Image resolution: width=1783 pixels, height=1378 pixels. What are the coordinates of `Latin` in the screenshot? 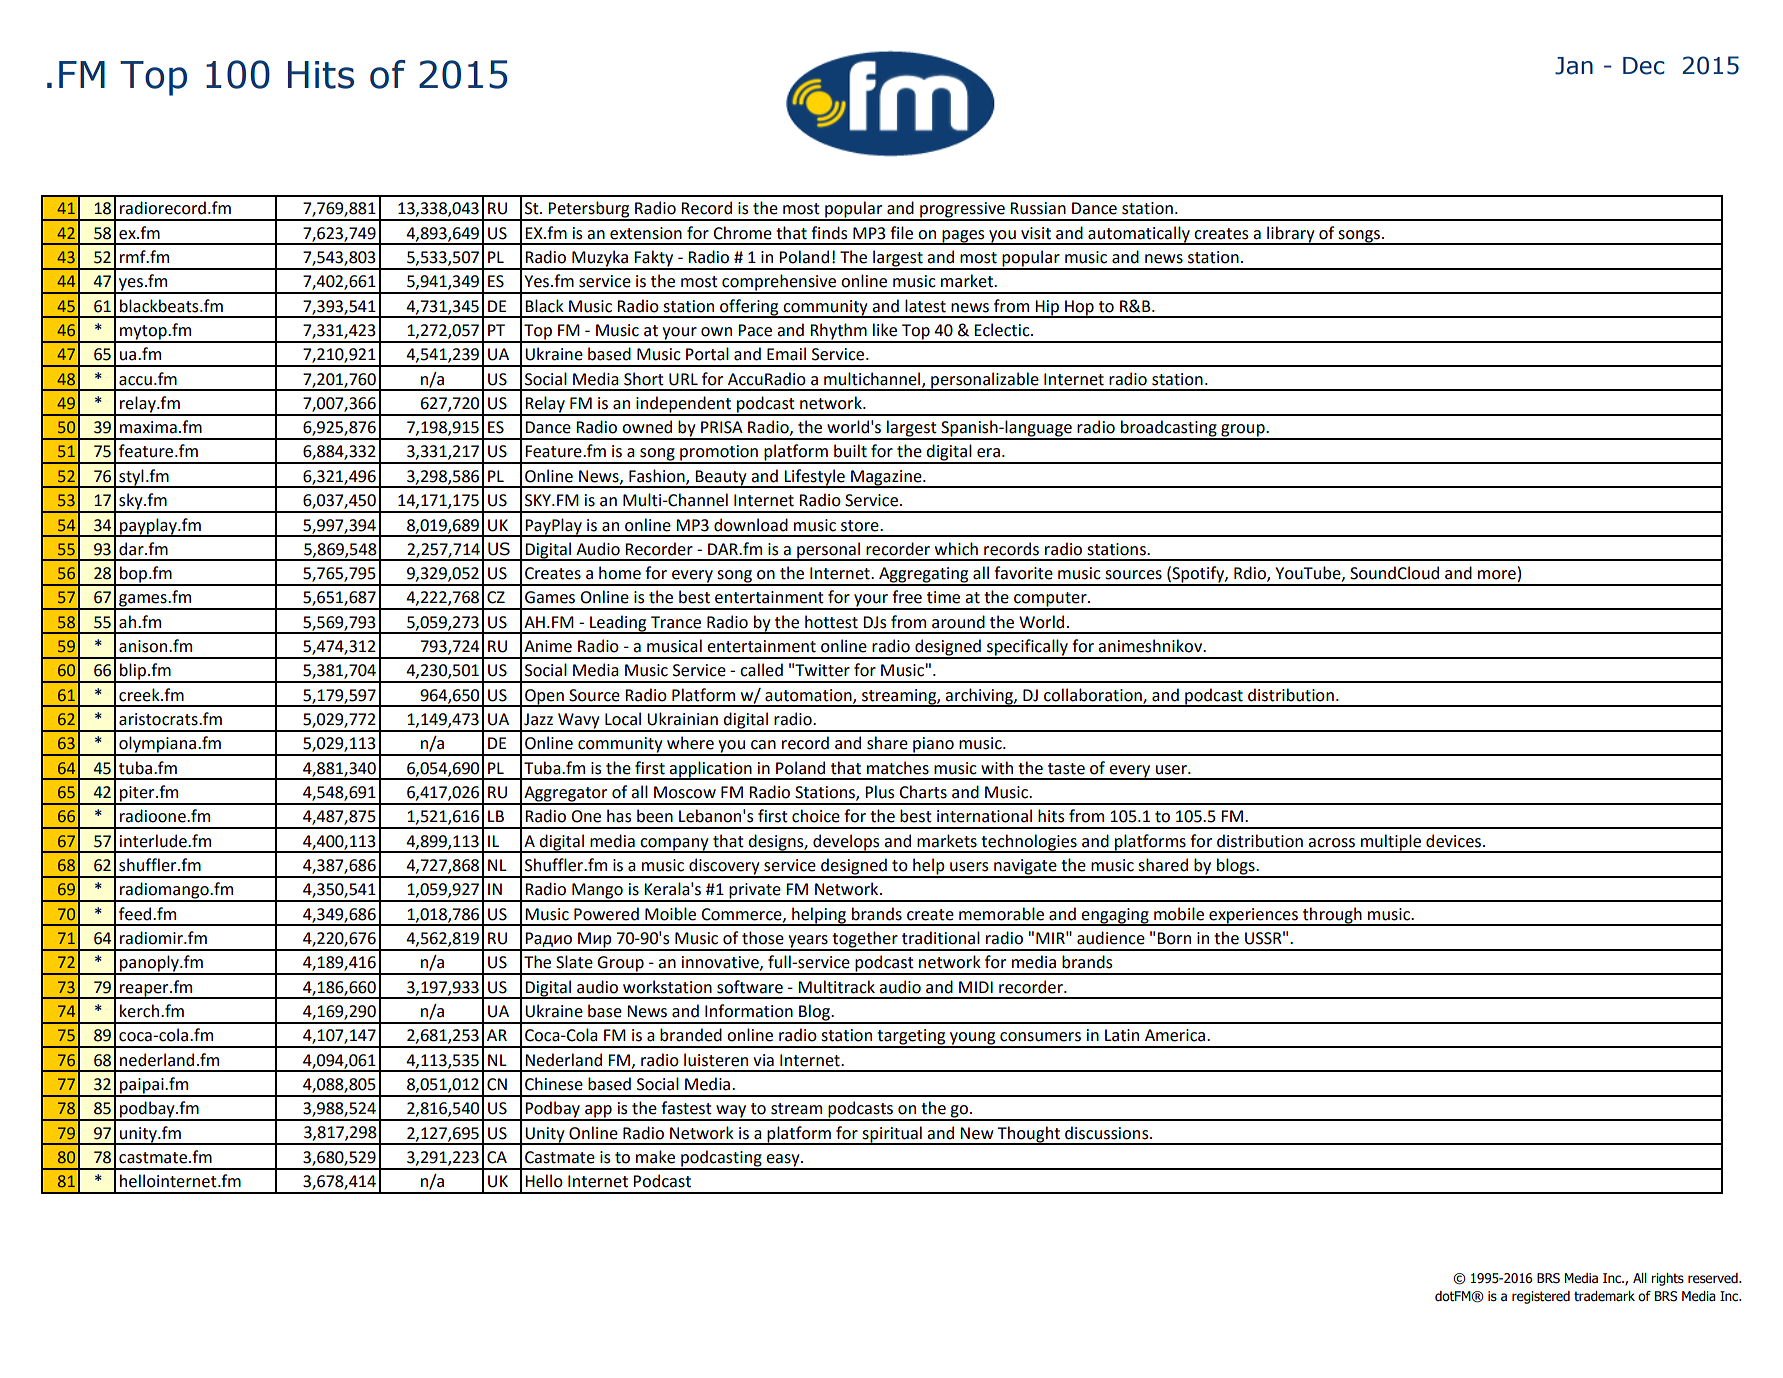 It's located at (1122, 1035).
